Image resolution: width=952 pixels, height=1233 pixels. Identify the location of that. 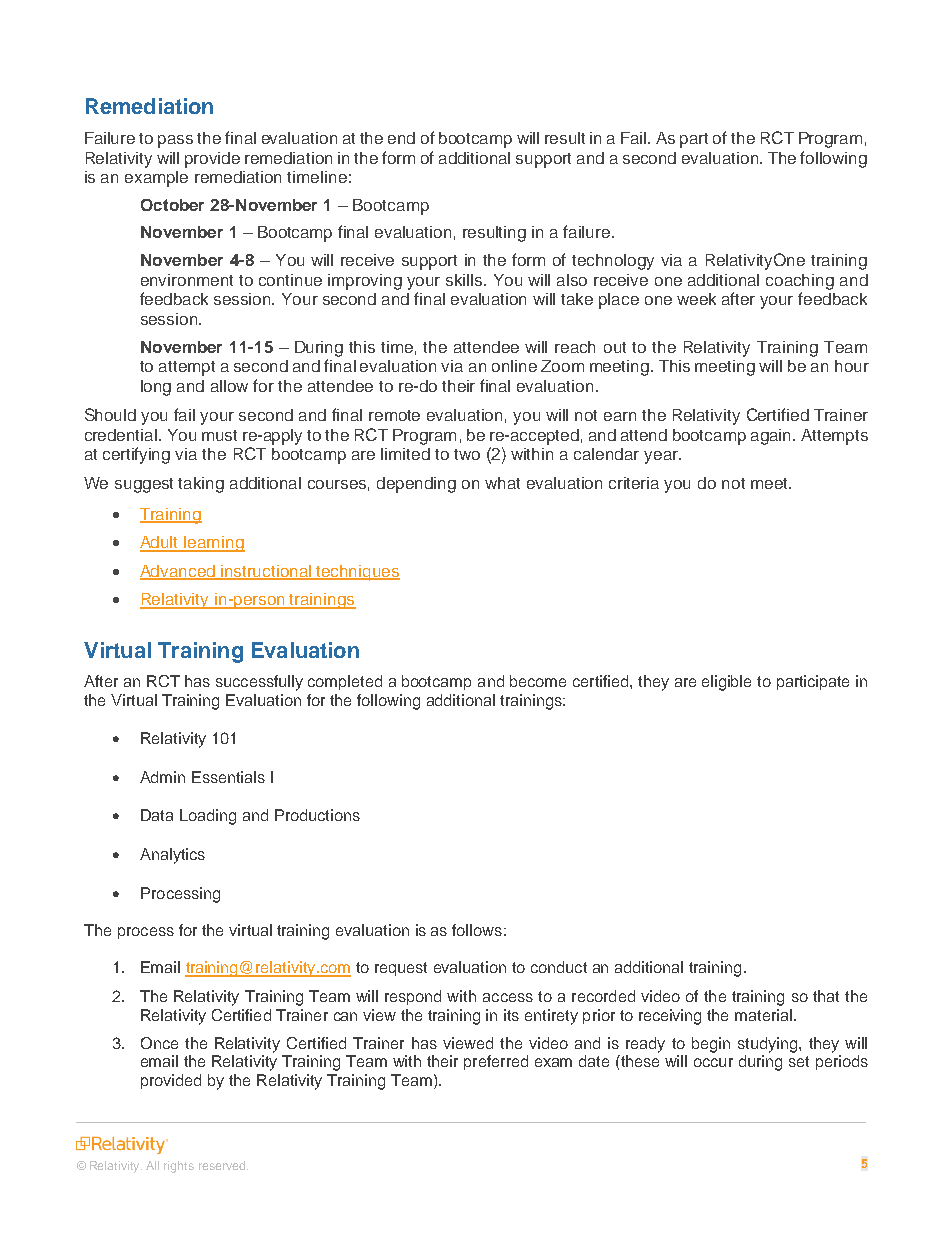
(826, 996).
